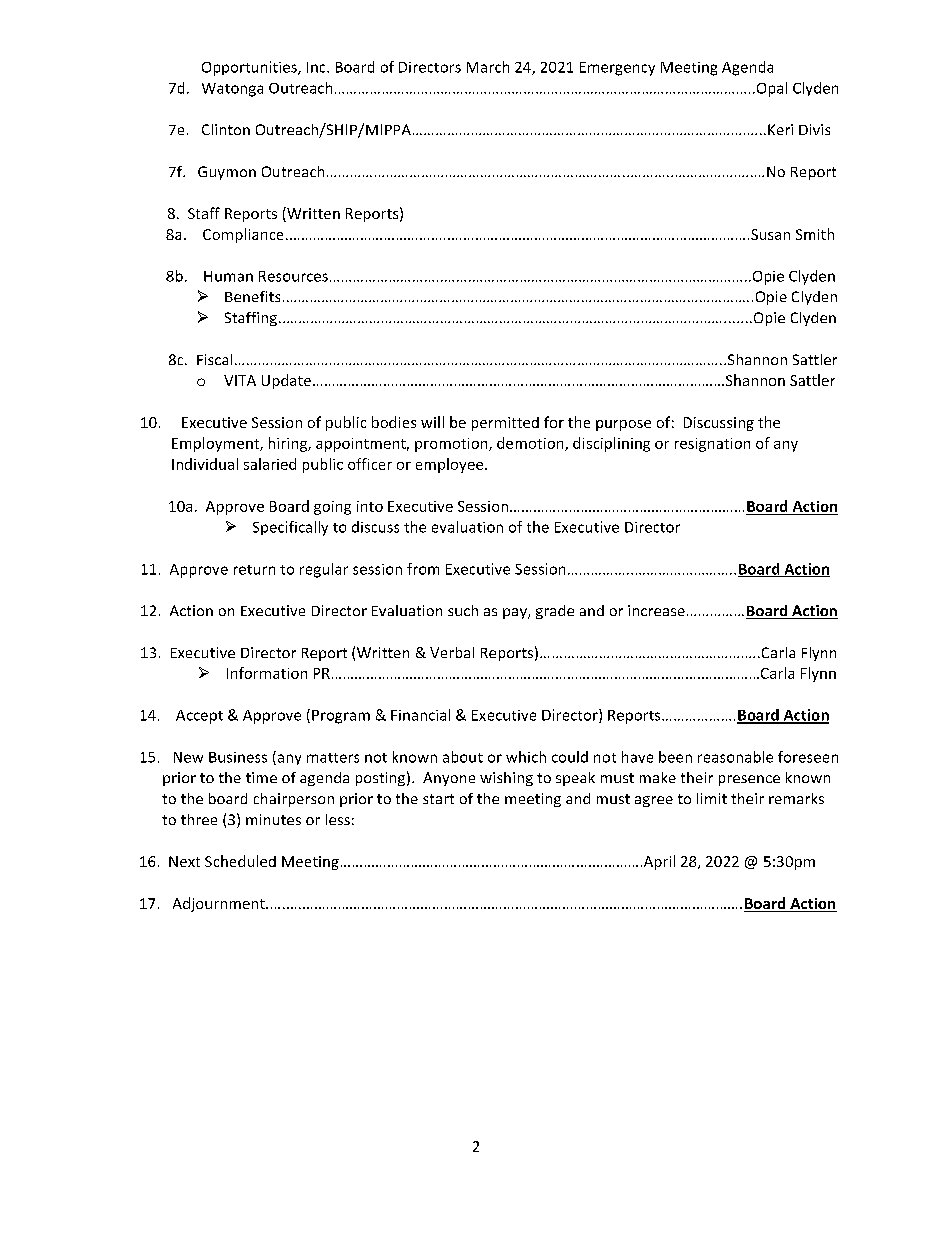  What do you see at coordinates (505, 424) in the image?
I see `permitted` at bounding box center [505, 424].
